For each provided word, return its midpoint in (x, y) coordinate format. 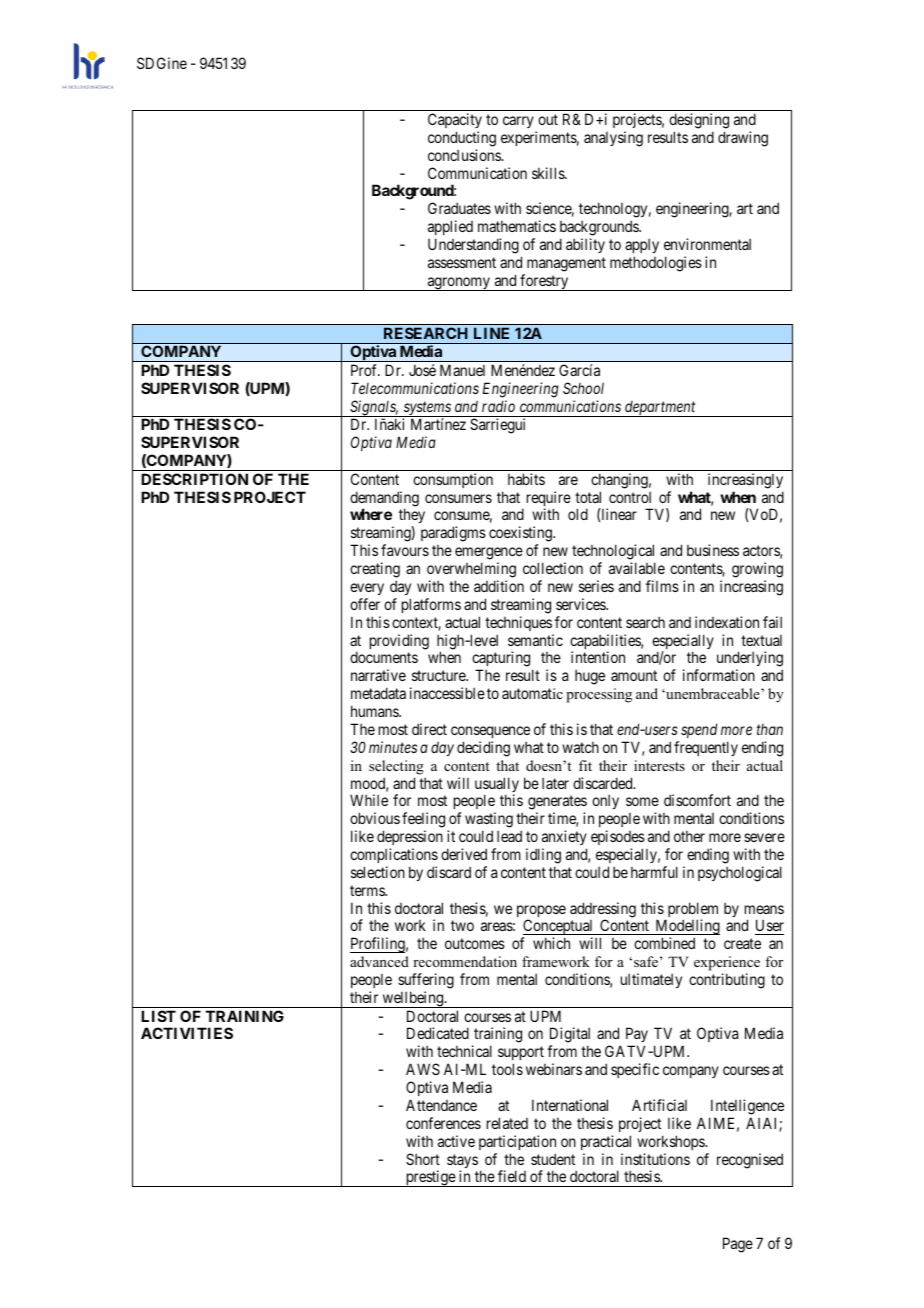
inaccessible (447, 693)
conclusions (465, 155)
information (719, 675)
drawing (743, 139)
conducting (462, 139)
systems (427, 409)
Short (423, 1159)
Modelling (686, 928)
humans (375, 711)
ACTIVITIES (187, 1033)
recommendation (465, 961)
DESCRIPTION (194, 479)
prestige (430, 1178)
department (660, 409)
